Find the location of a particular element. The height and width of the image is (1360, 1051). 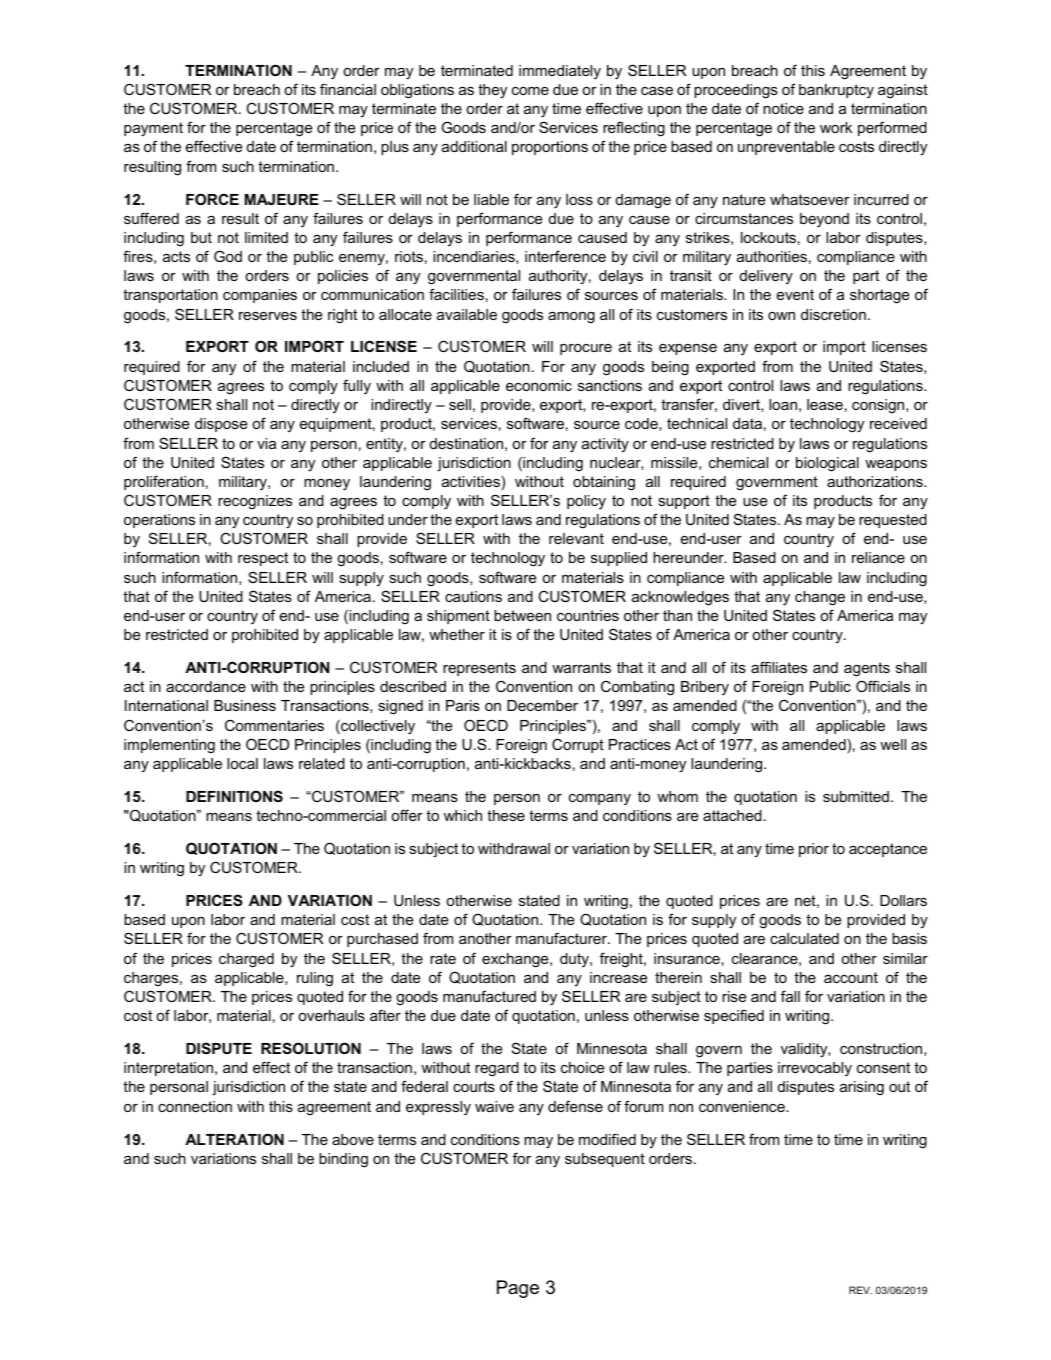

Page is located at coordinates (518, 1289).
